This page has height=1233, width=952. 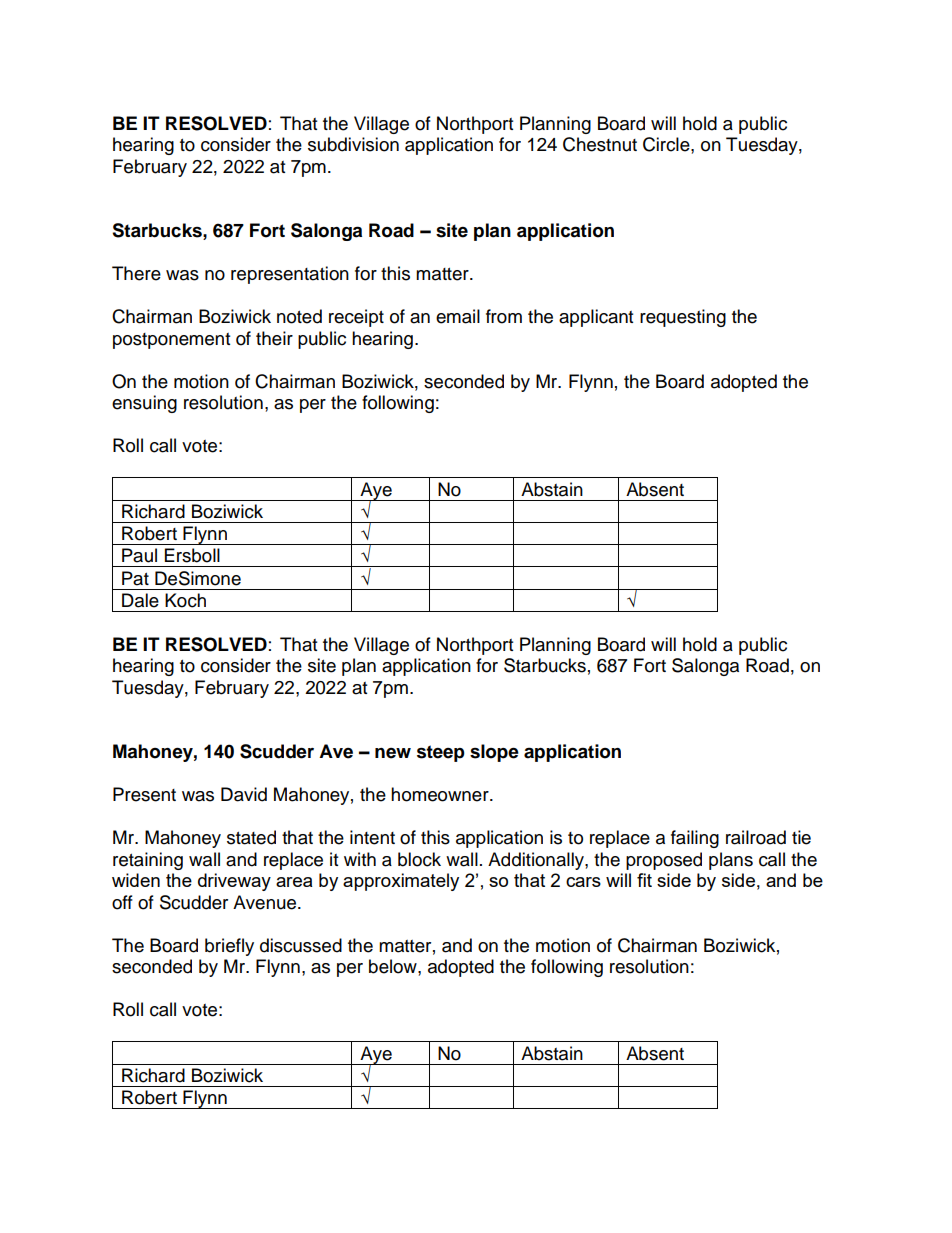 I want to click on applicant, so click(x=596, y=318).
